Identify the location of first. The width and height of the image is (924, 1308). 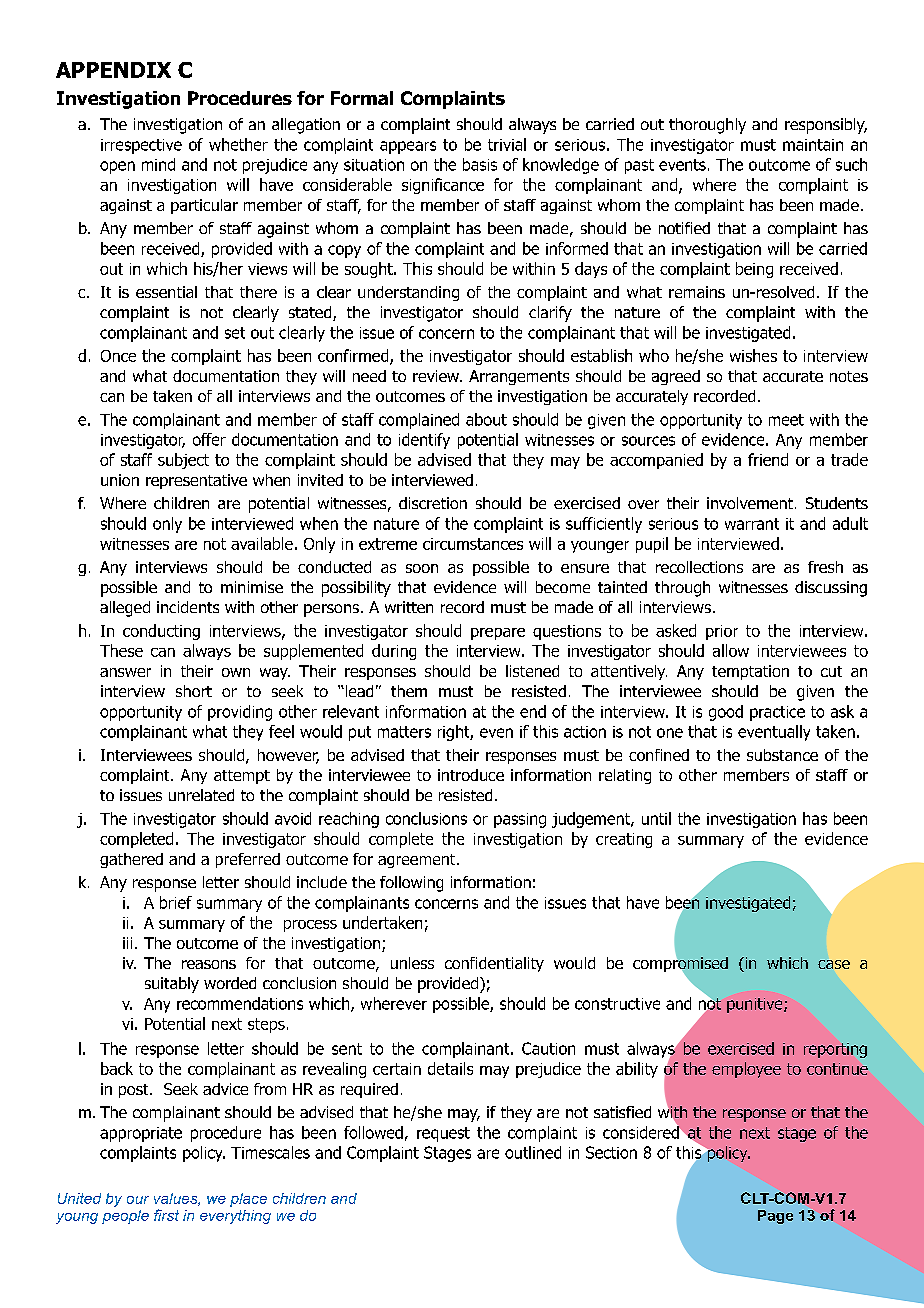
(166, 1215).
